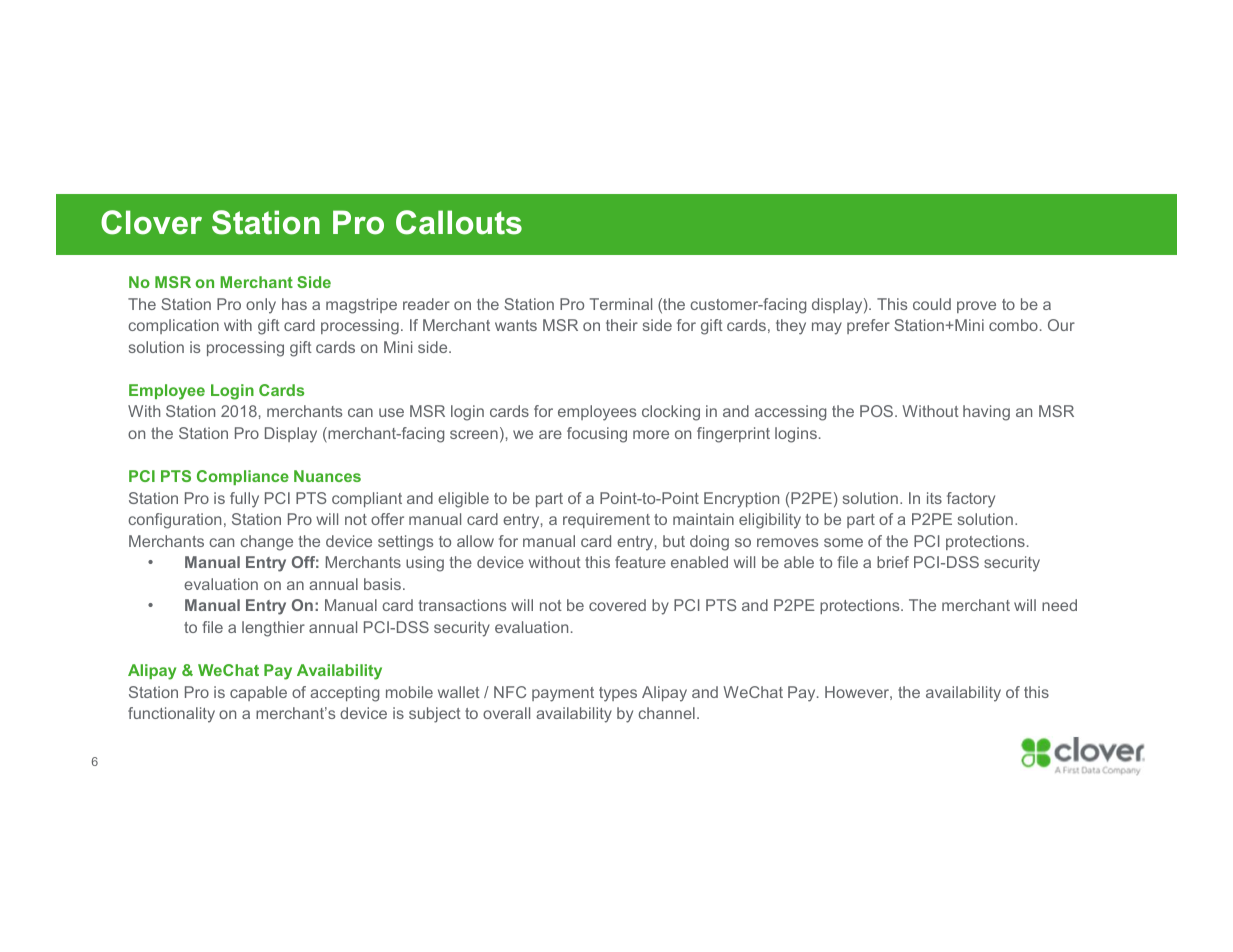 The height and width of the screenshot is (952, 1233). Describe the element at coordinates (344, 694) in the screenshot. I see `accepting` at that location.
